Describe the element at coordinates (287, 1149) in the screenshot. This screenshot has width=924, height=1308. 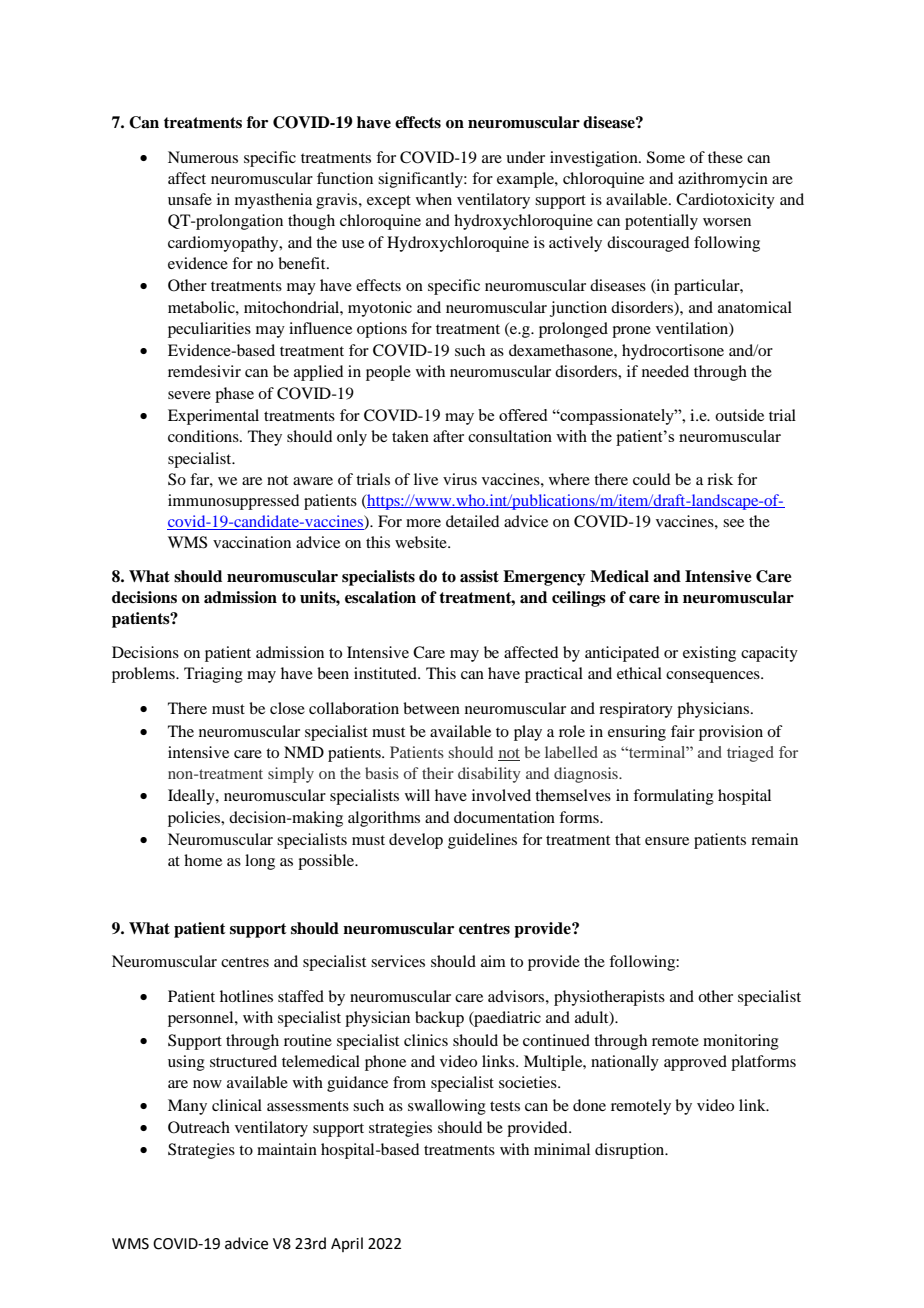
I see `maintain` at that location.
